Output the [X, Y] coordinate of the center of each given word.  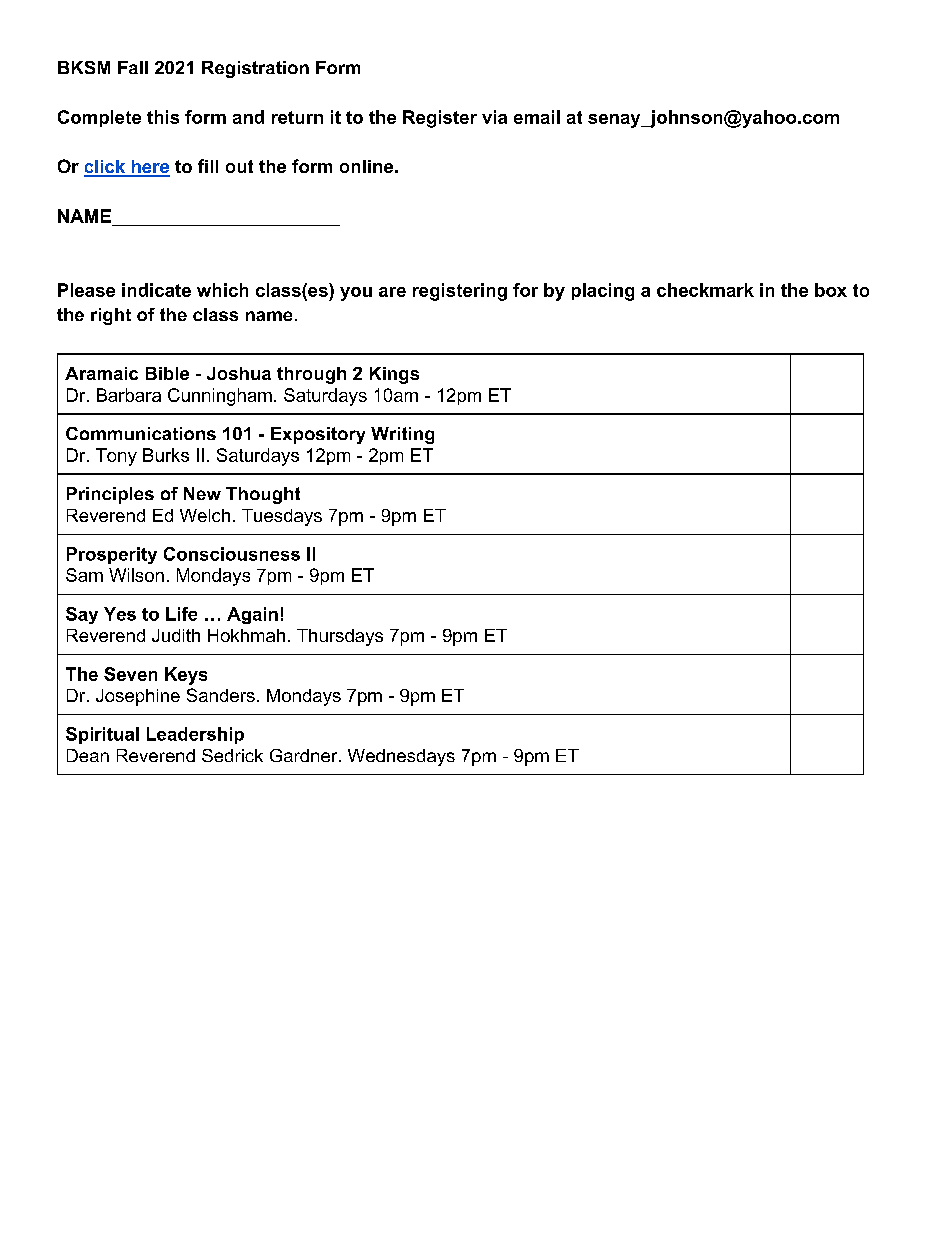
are [392, 292]
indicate [156, 290]
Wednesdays [401, 757]
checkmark [705, 290]
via [494, 117]
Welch [205, 515]
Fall [133, 67]
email [537, 117]
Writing [402, 435]
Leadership [195, 735]
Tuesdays [282, 517]
